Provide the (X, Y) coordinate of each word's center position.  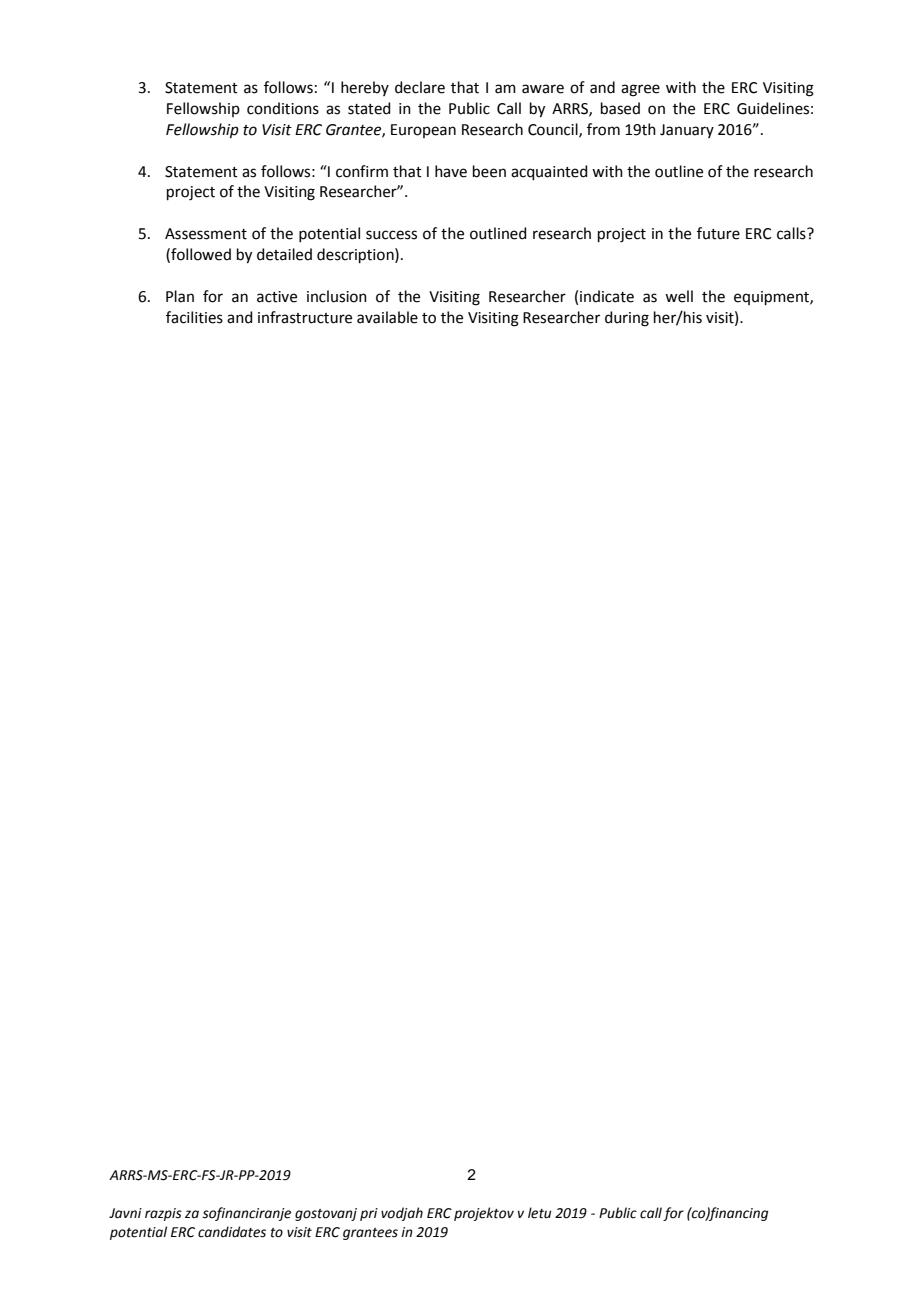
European (423, 131)
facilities (194, 317)
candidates (232, 1232)
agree (640, 90)
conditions (283, 108)
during (627, 319)
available (387, 317)
